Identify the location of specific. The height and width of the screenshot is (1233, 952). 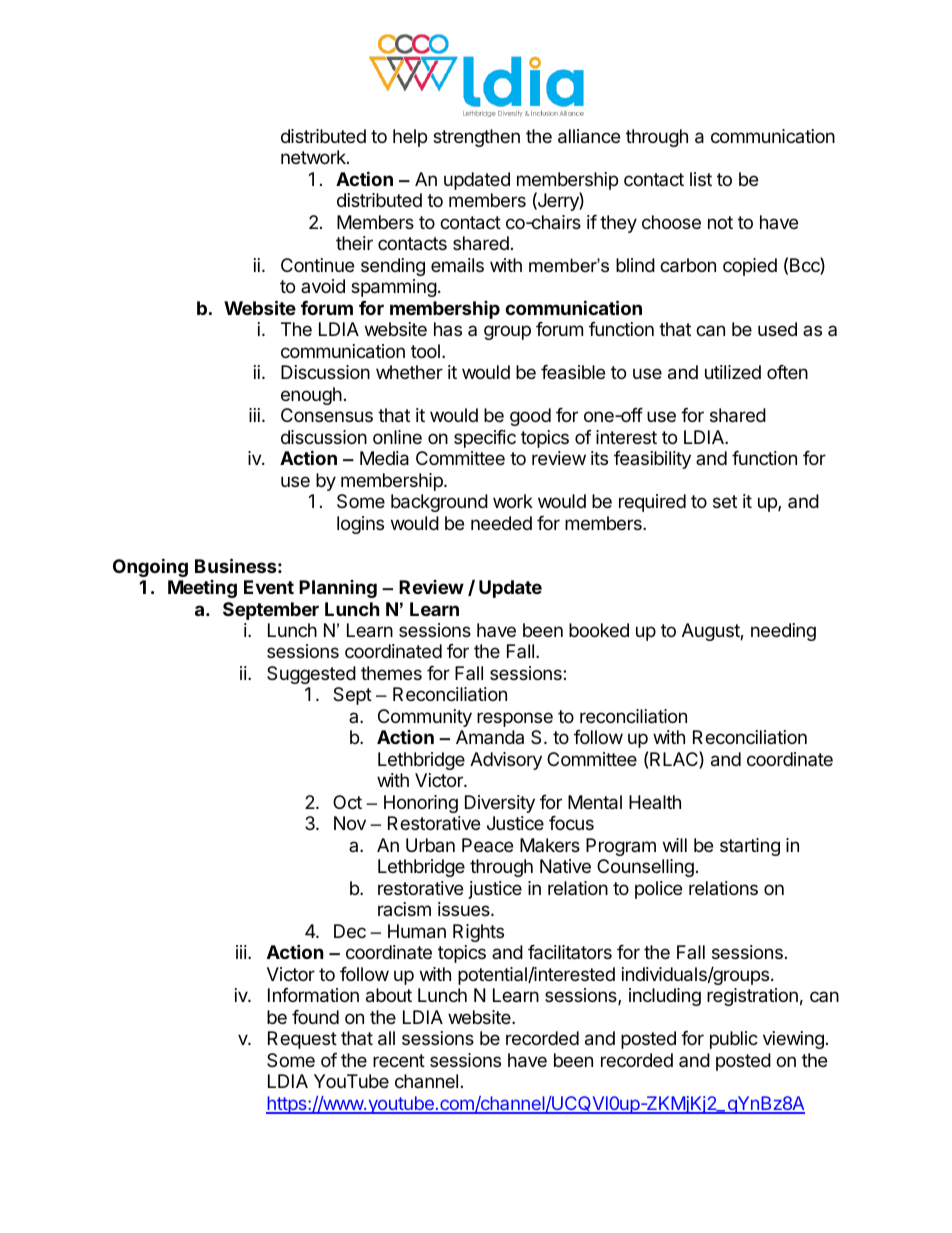
(485, 439).
